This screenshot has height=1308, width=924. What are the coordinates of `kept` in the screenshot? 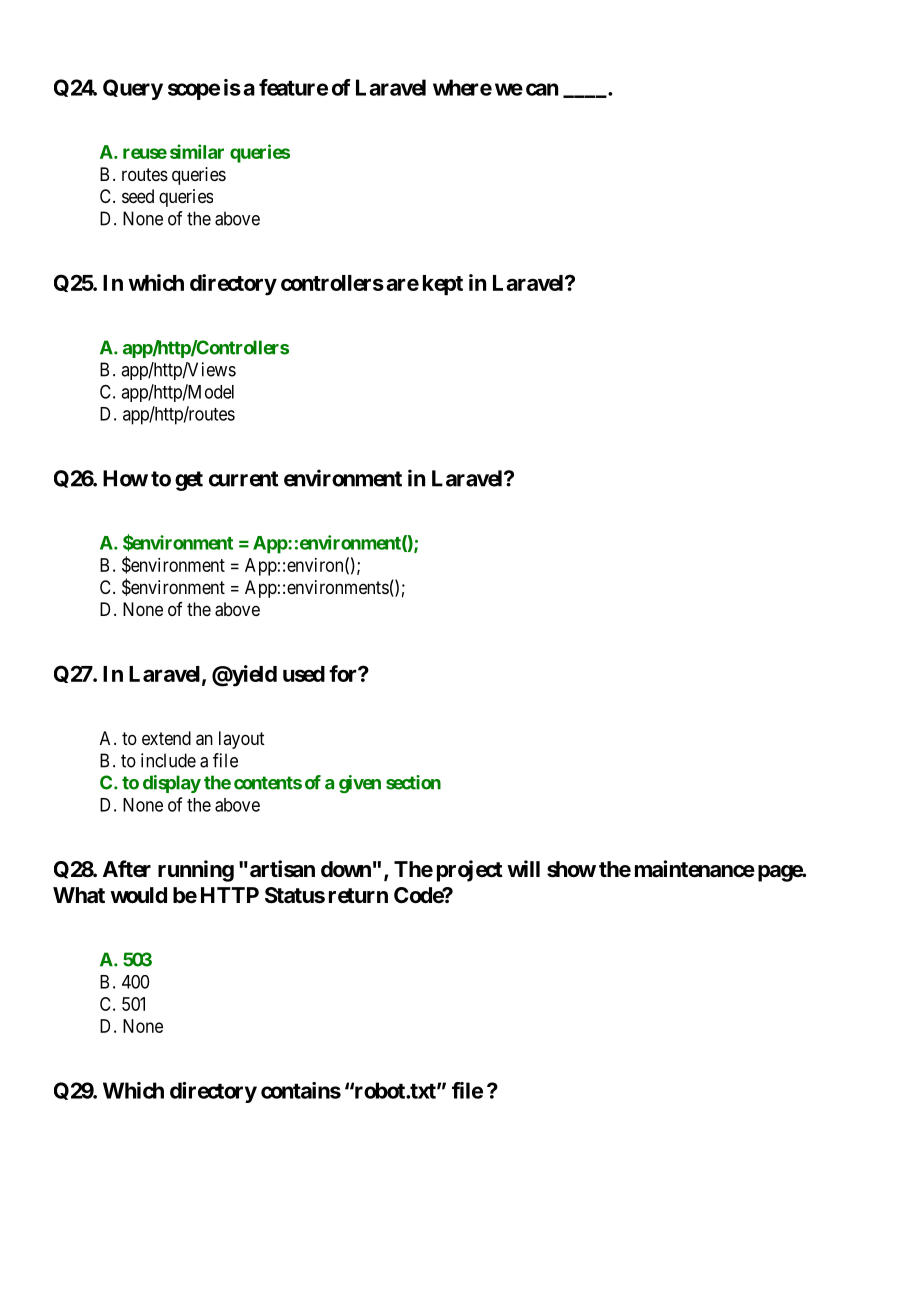 It's located at (443, 285).
